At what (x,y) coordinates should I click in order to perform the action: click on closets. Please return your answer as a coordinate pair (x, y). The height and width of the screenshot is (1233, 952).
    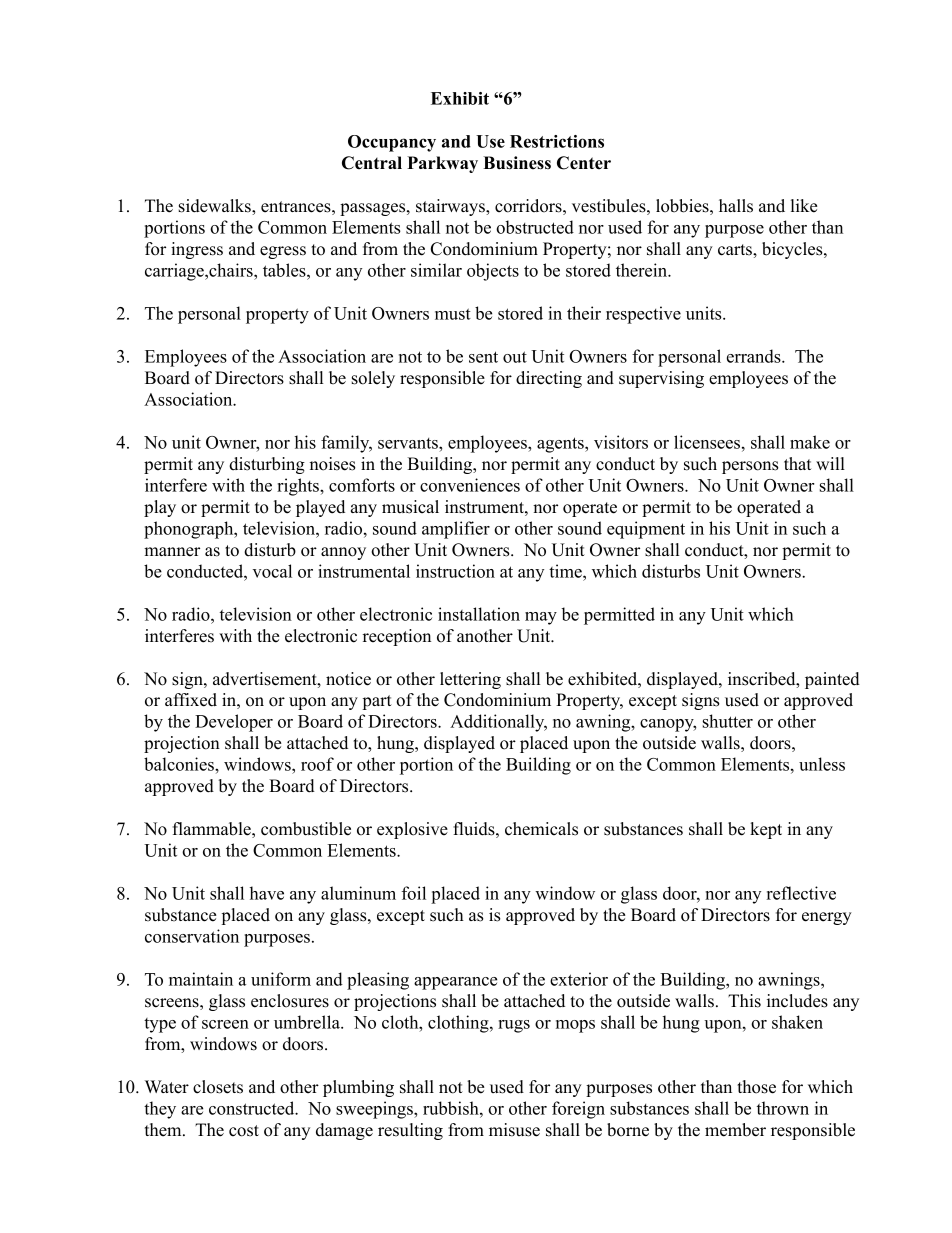
    Looking at the image, I should click on (218, 1087).
